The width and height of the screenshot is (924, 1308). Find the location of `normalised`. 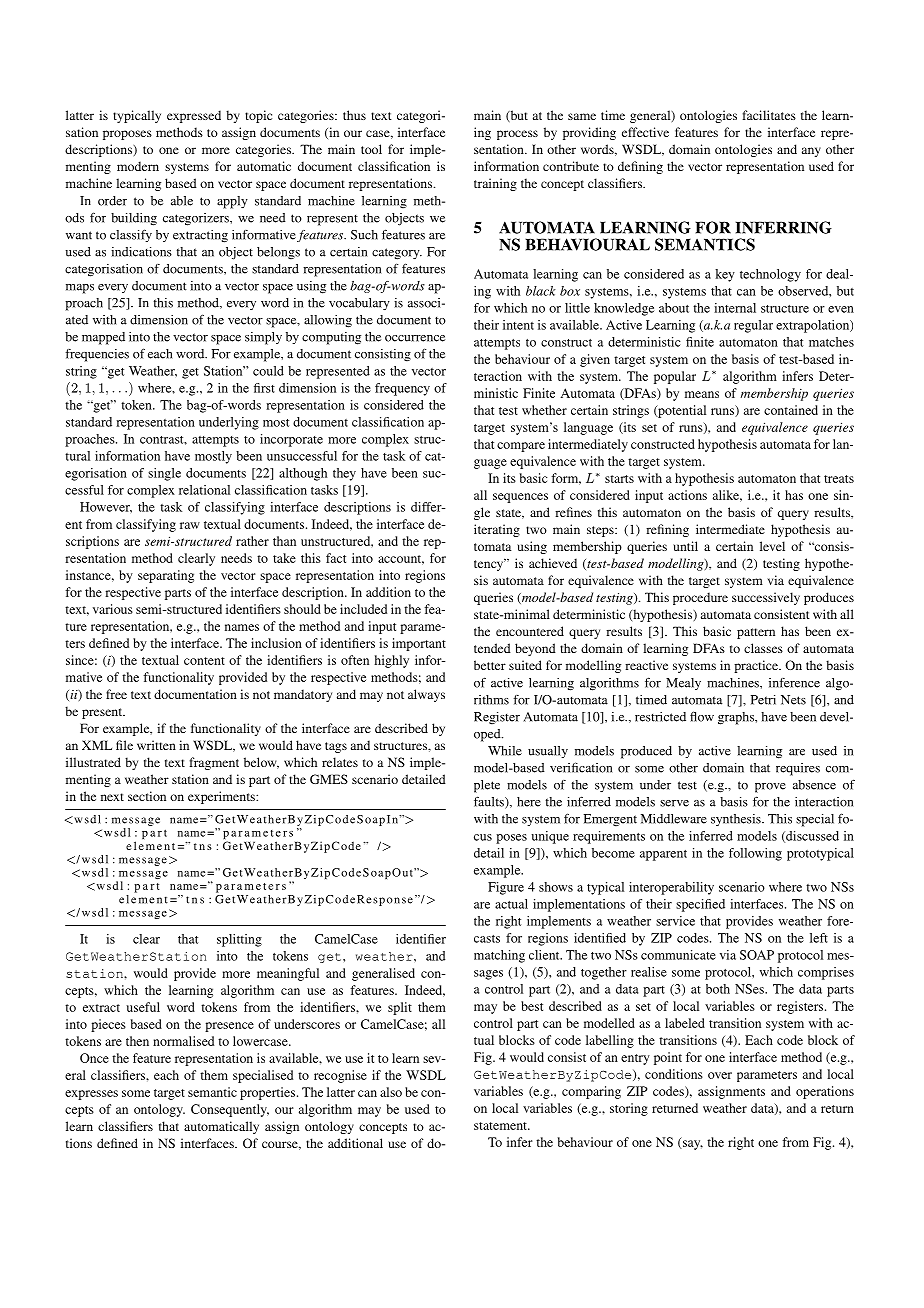

normalised is located at coordinates (183, 1041).
